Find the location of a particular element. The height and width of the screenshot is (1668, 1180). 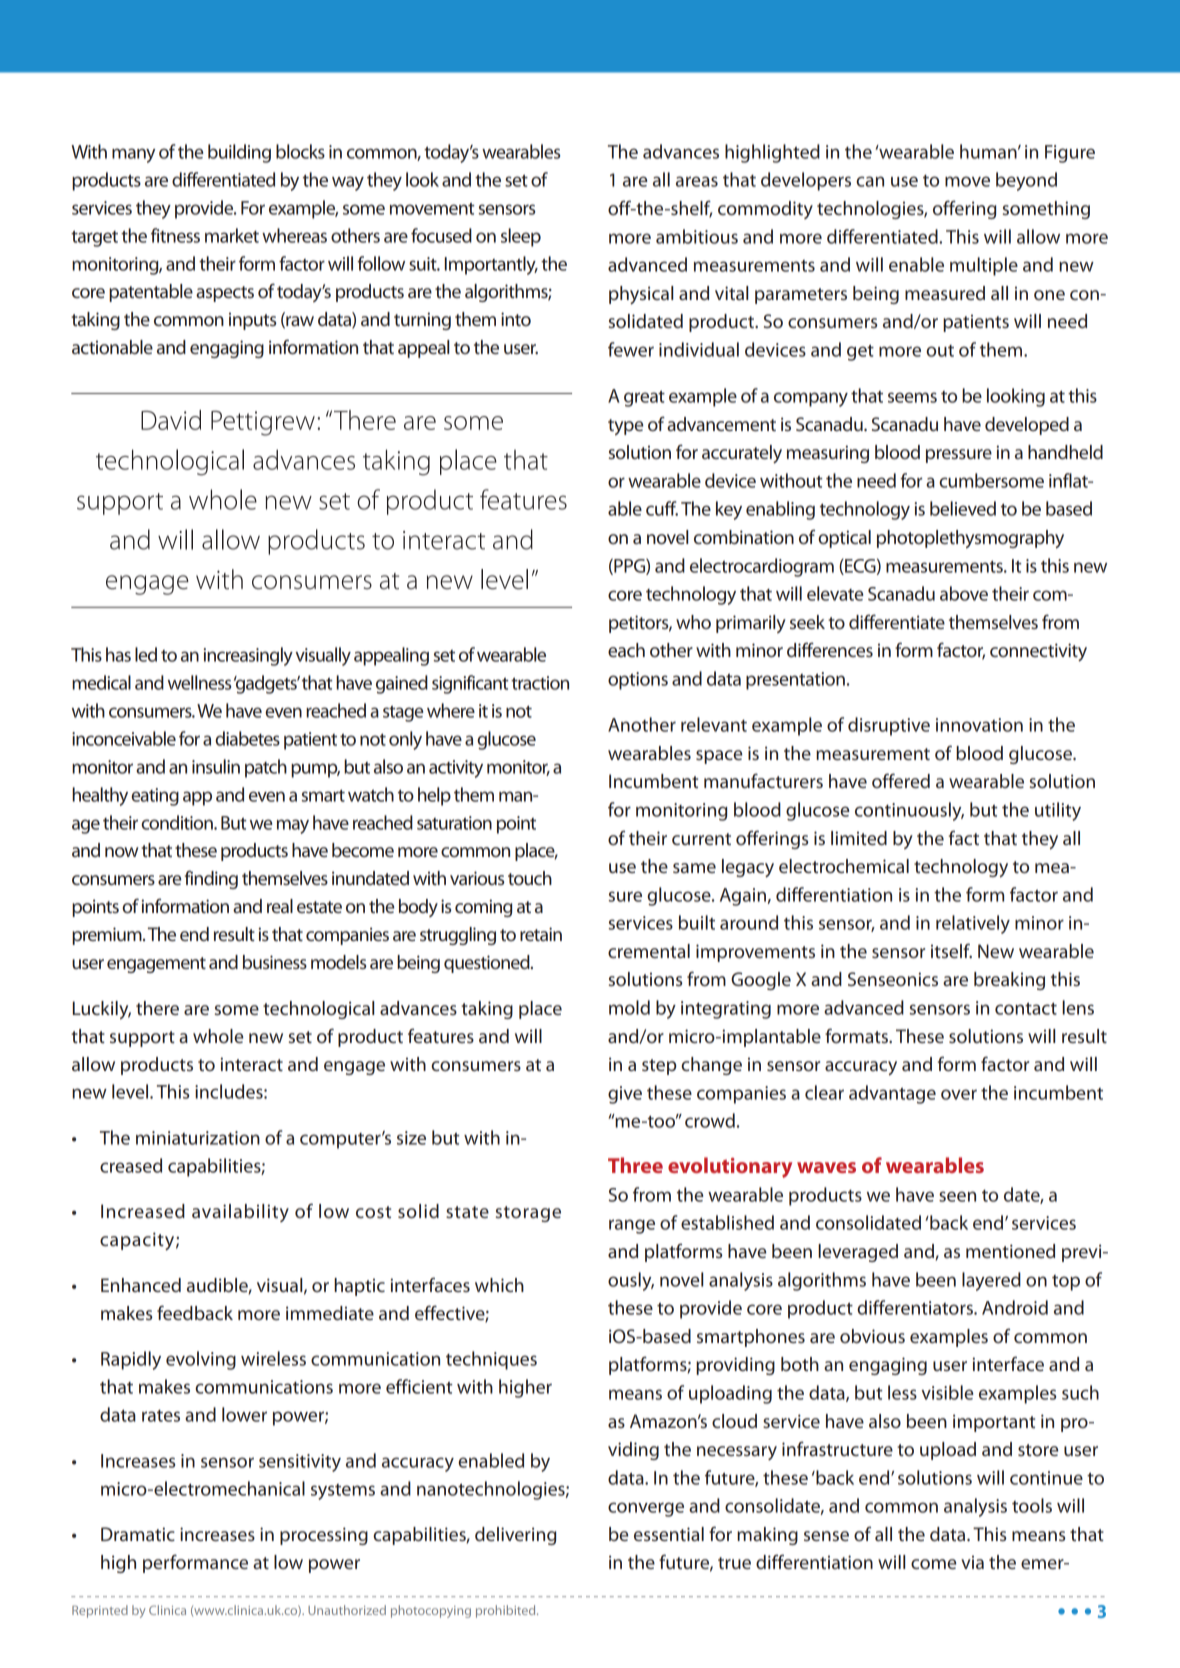

give is located at coordinates (625, 1095).
